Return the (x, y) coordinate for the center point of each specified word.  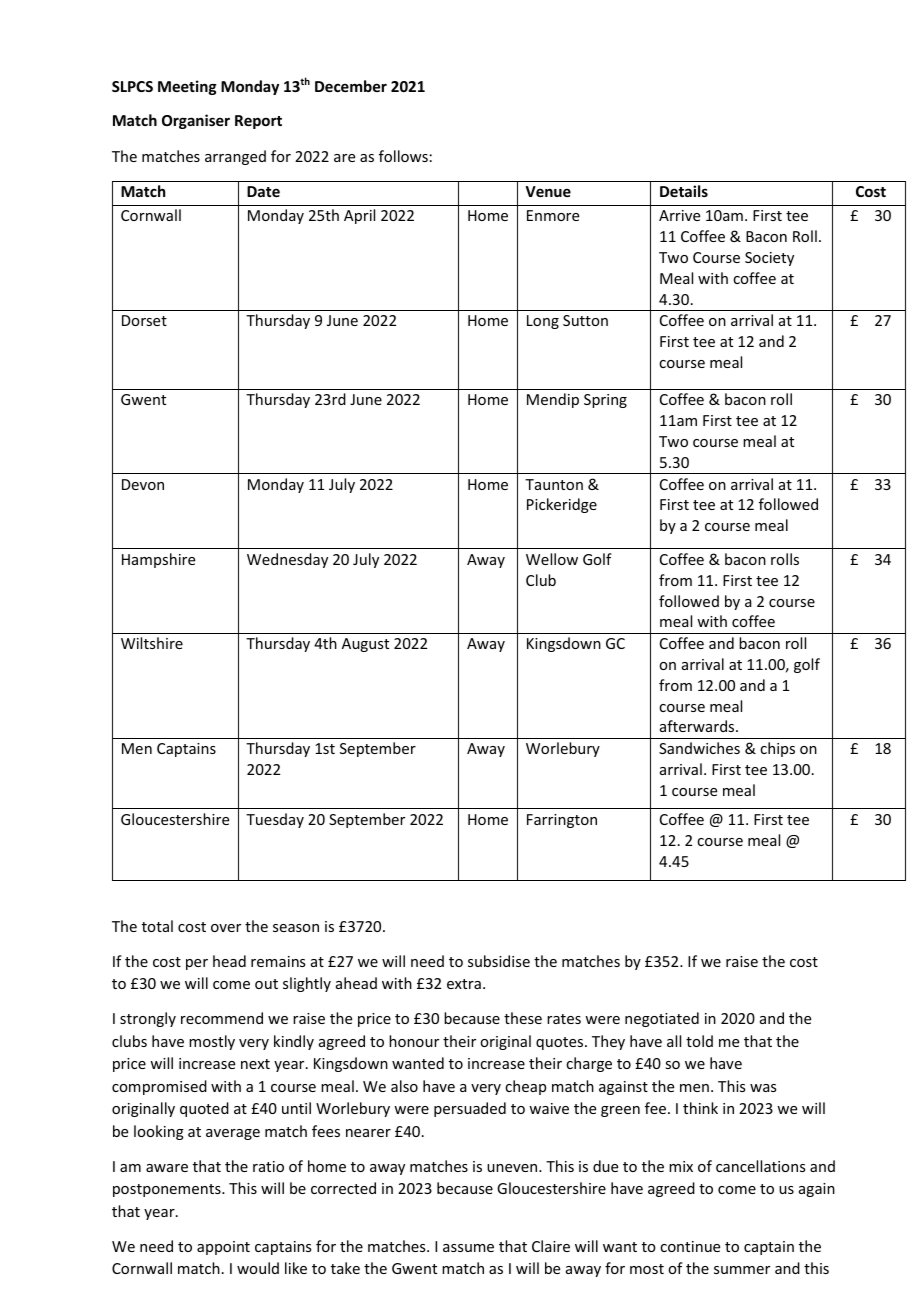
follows (403, 156)
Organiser (196, 121)
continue (690, 1246)
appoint (223, 1248)
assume (468, 1248)
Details (684, 191)
